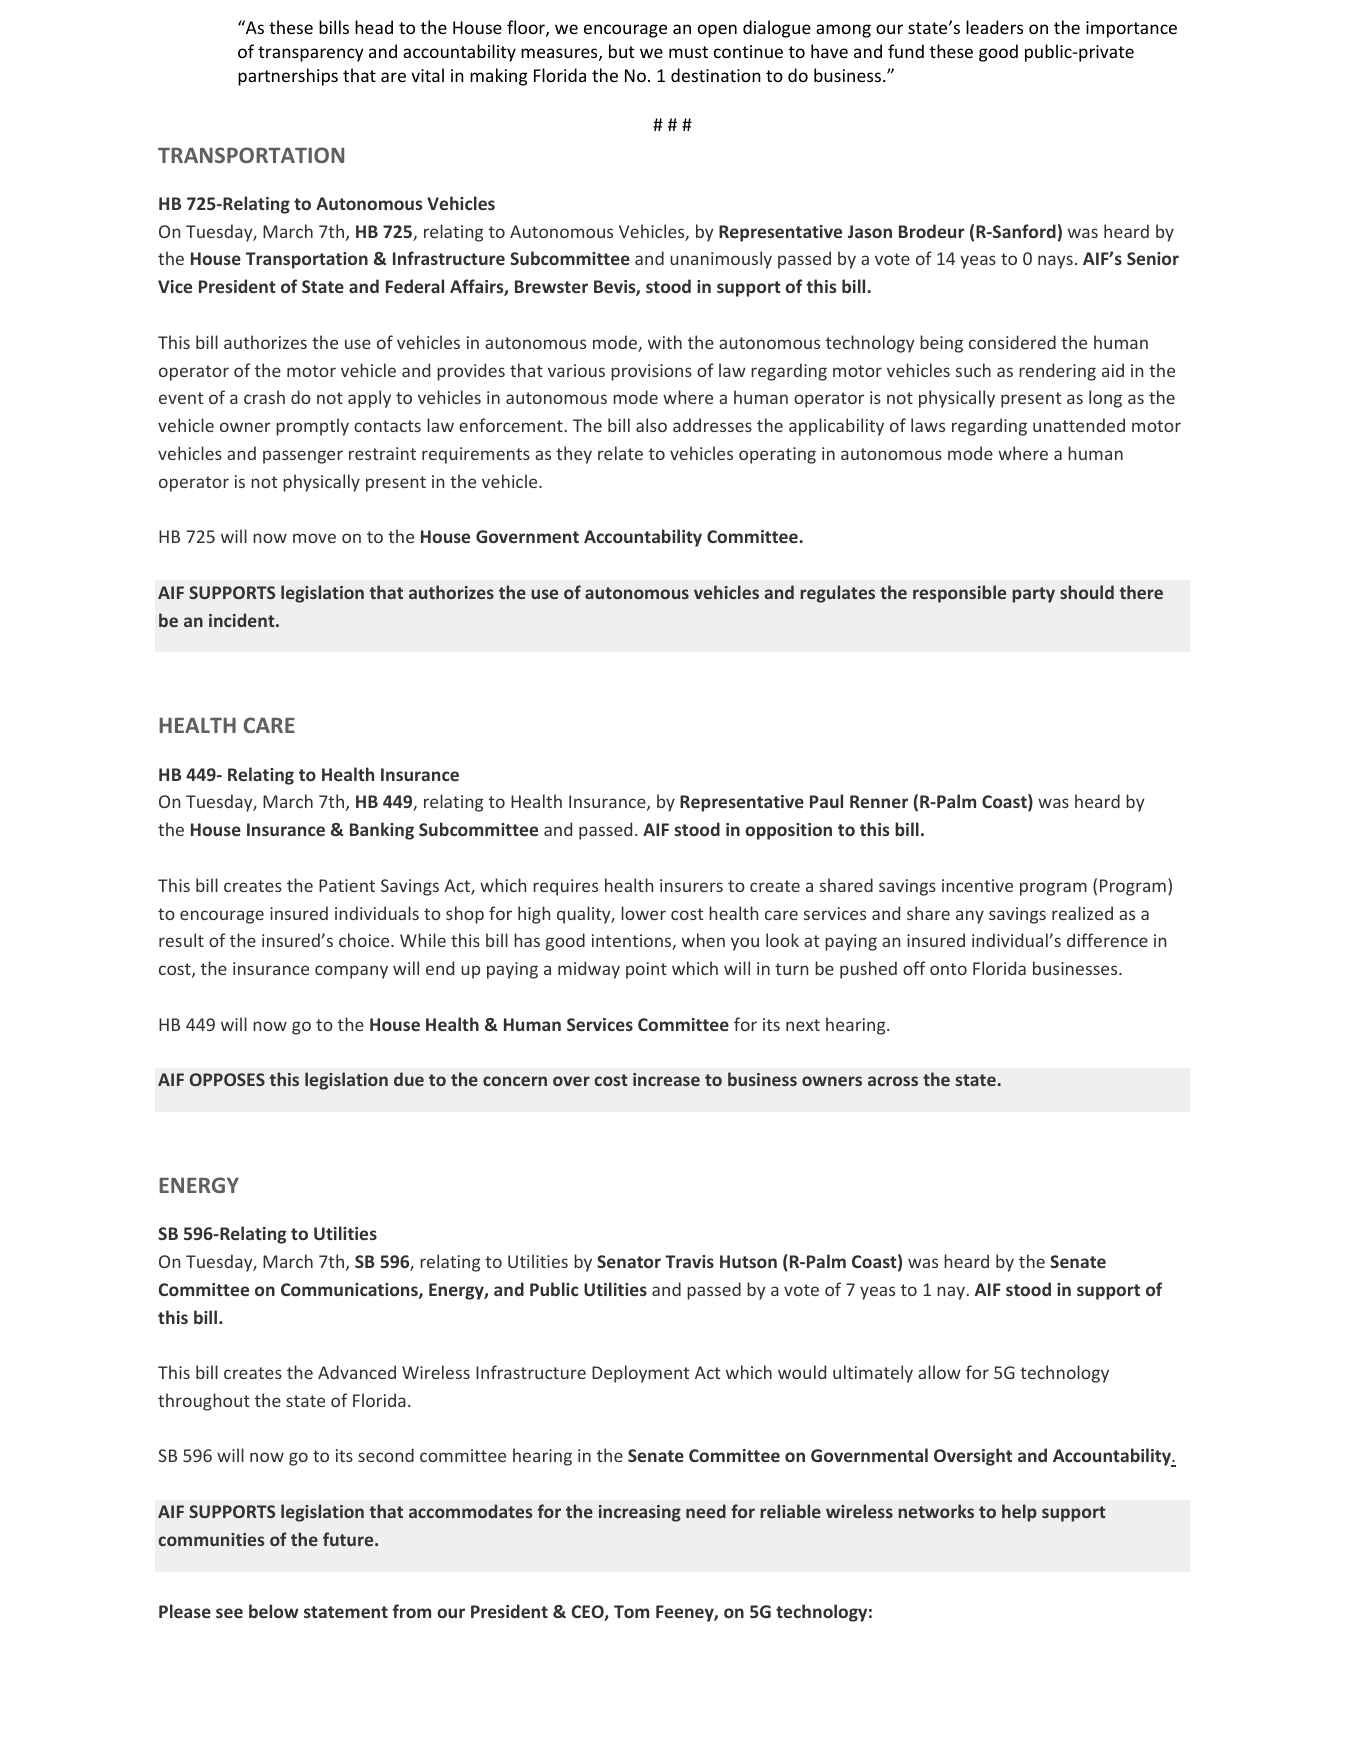 Image resolution: width=1345 pixels, height=1741 pixels. Describe the element at coordinates (227, 1079) in the screenshot. I see `OPPOSES` at that location.
